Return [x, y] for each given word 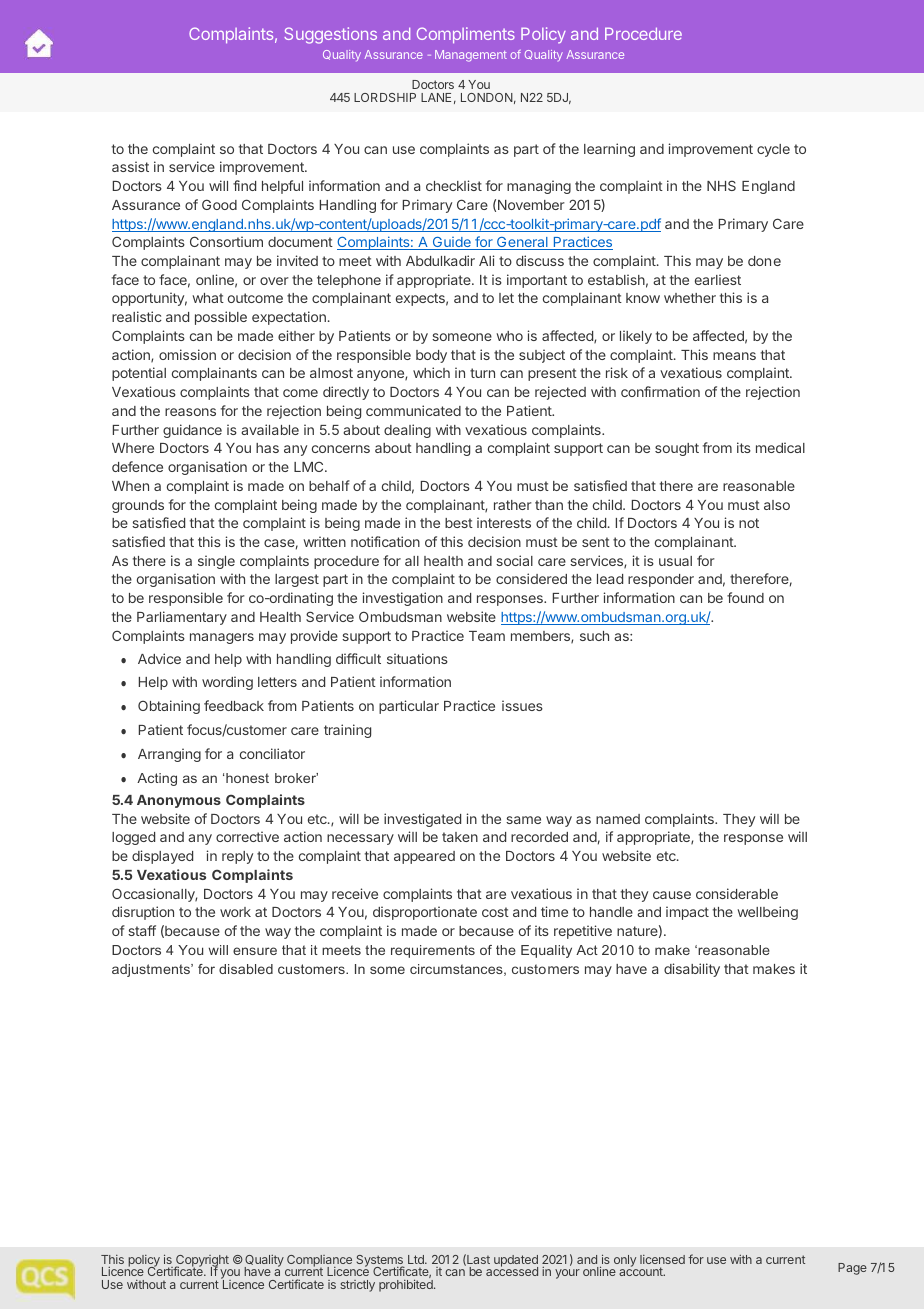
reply [237, 857]
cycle [773, 150]
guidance [192, 431]
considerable [737, 893]
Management [471, 56]
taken [460, 837]
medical [780, 447]
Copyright [202, 1262]
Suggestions [330, 35]
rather [513, 505]
